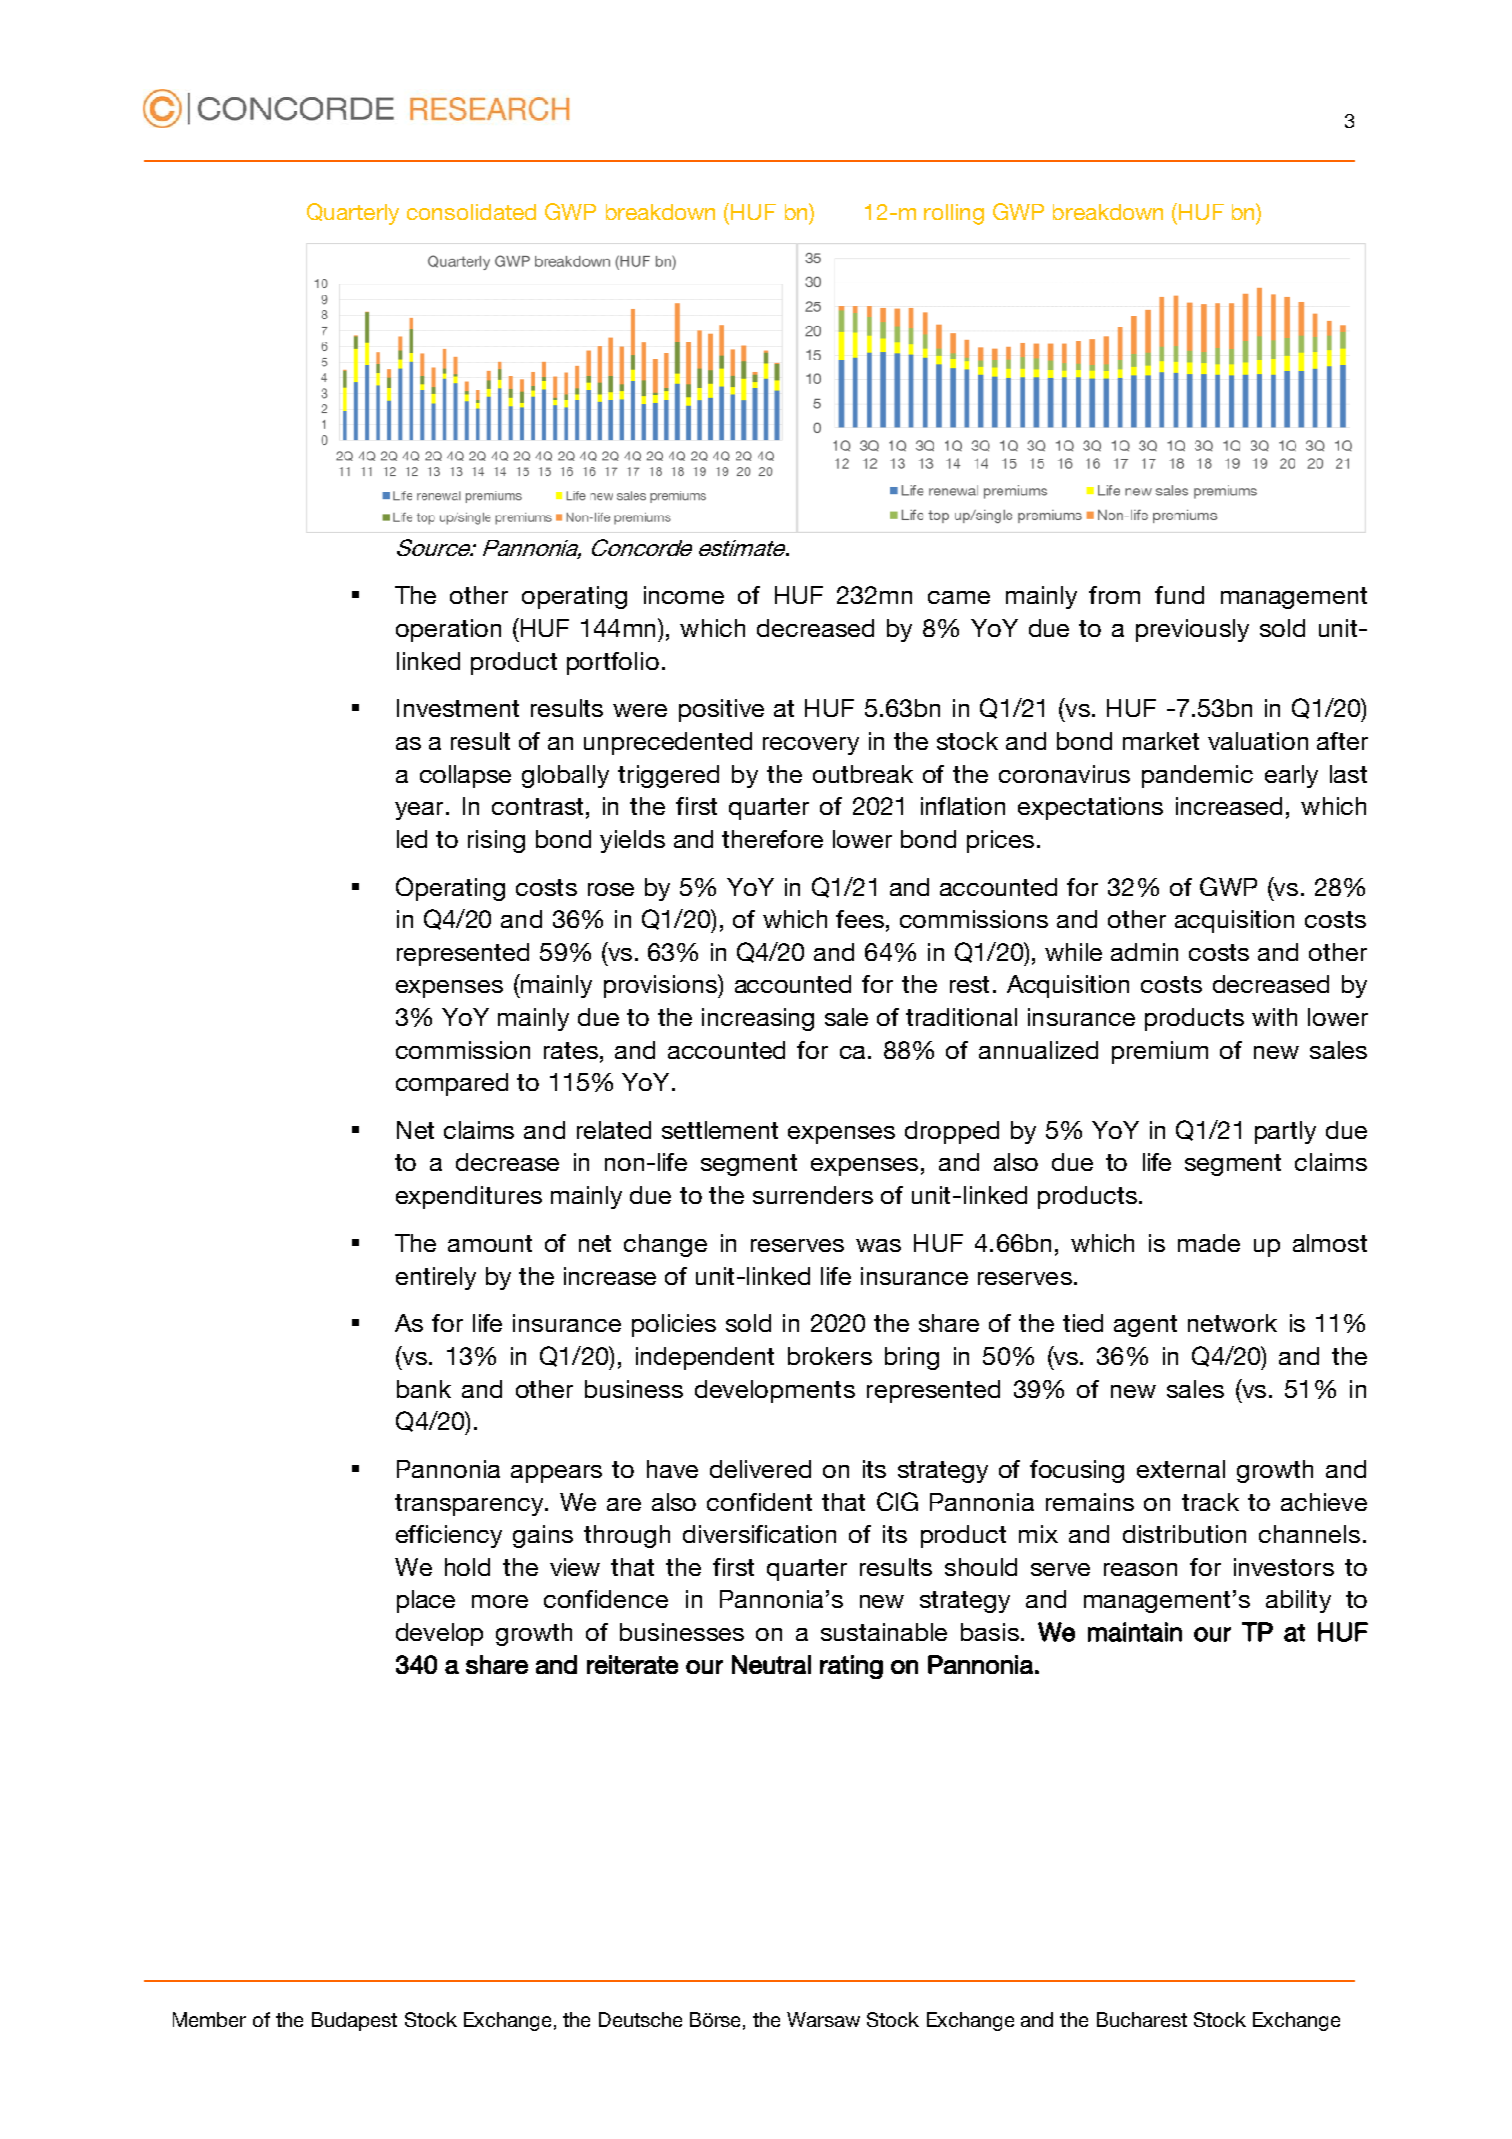 The height and width of the page is (2139, 1512). I want to click on led, so click(412, 839).
